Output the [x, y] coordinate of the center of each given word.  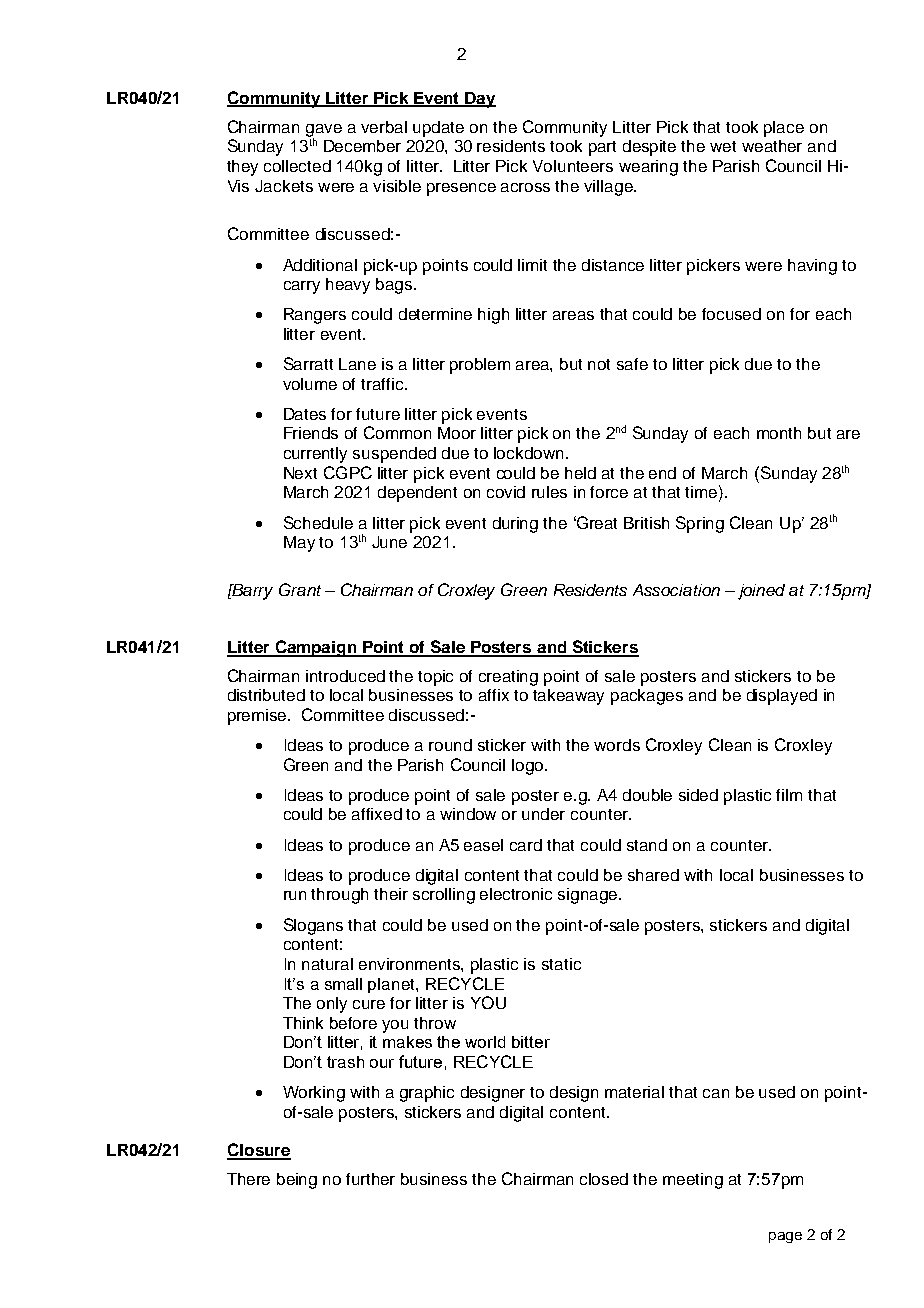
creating [508, 678]
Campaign [316, 648]
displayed [782, 697]
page [785, 1237]
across [525, 187]
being [297, 1181]
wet [723, 146]
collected [297, 166]
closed [604, 1179]
